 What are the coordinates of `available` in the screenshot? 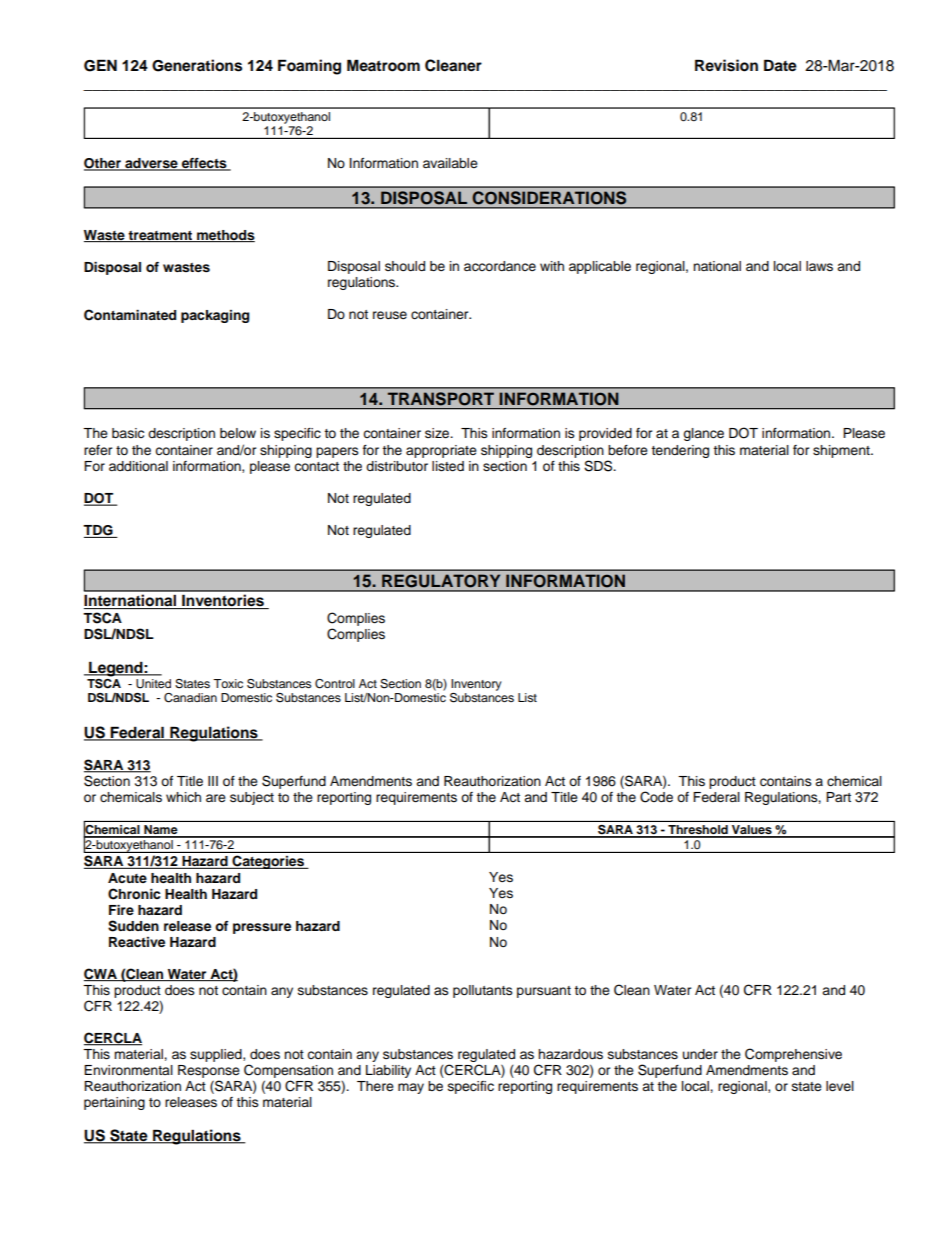 It's located at (450, 163).
